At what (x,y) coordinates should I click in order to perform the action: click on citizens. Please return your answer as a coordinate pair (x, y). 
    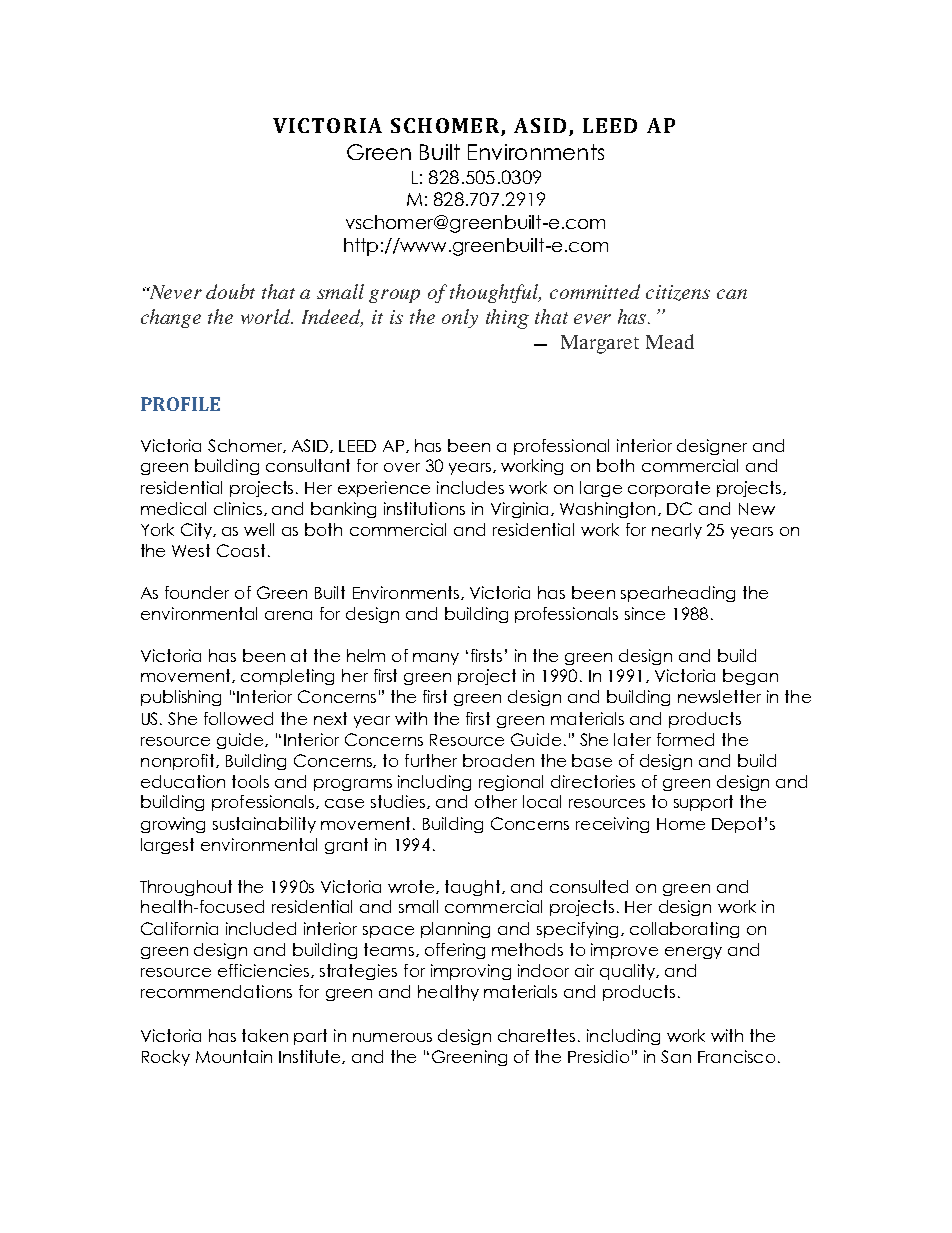
    Looking at the image, I should click on (678, 293).
